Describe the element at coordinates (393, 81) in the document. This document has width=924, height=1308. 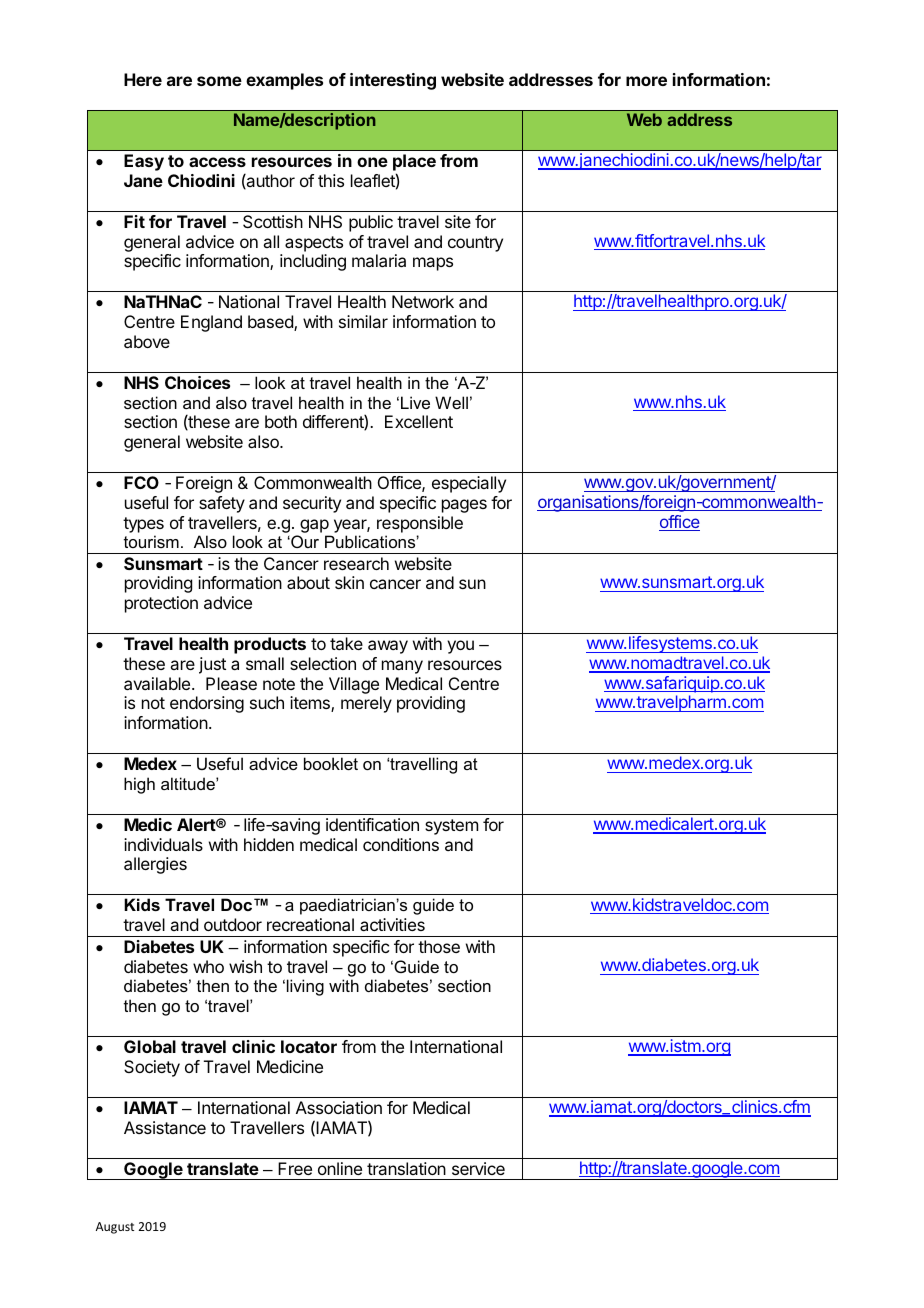
I see `interesting` at that location.
